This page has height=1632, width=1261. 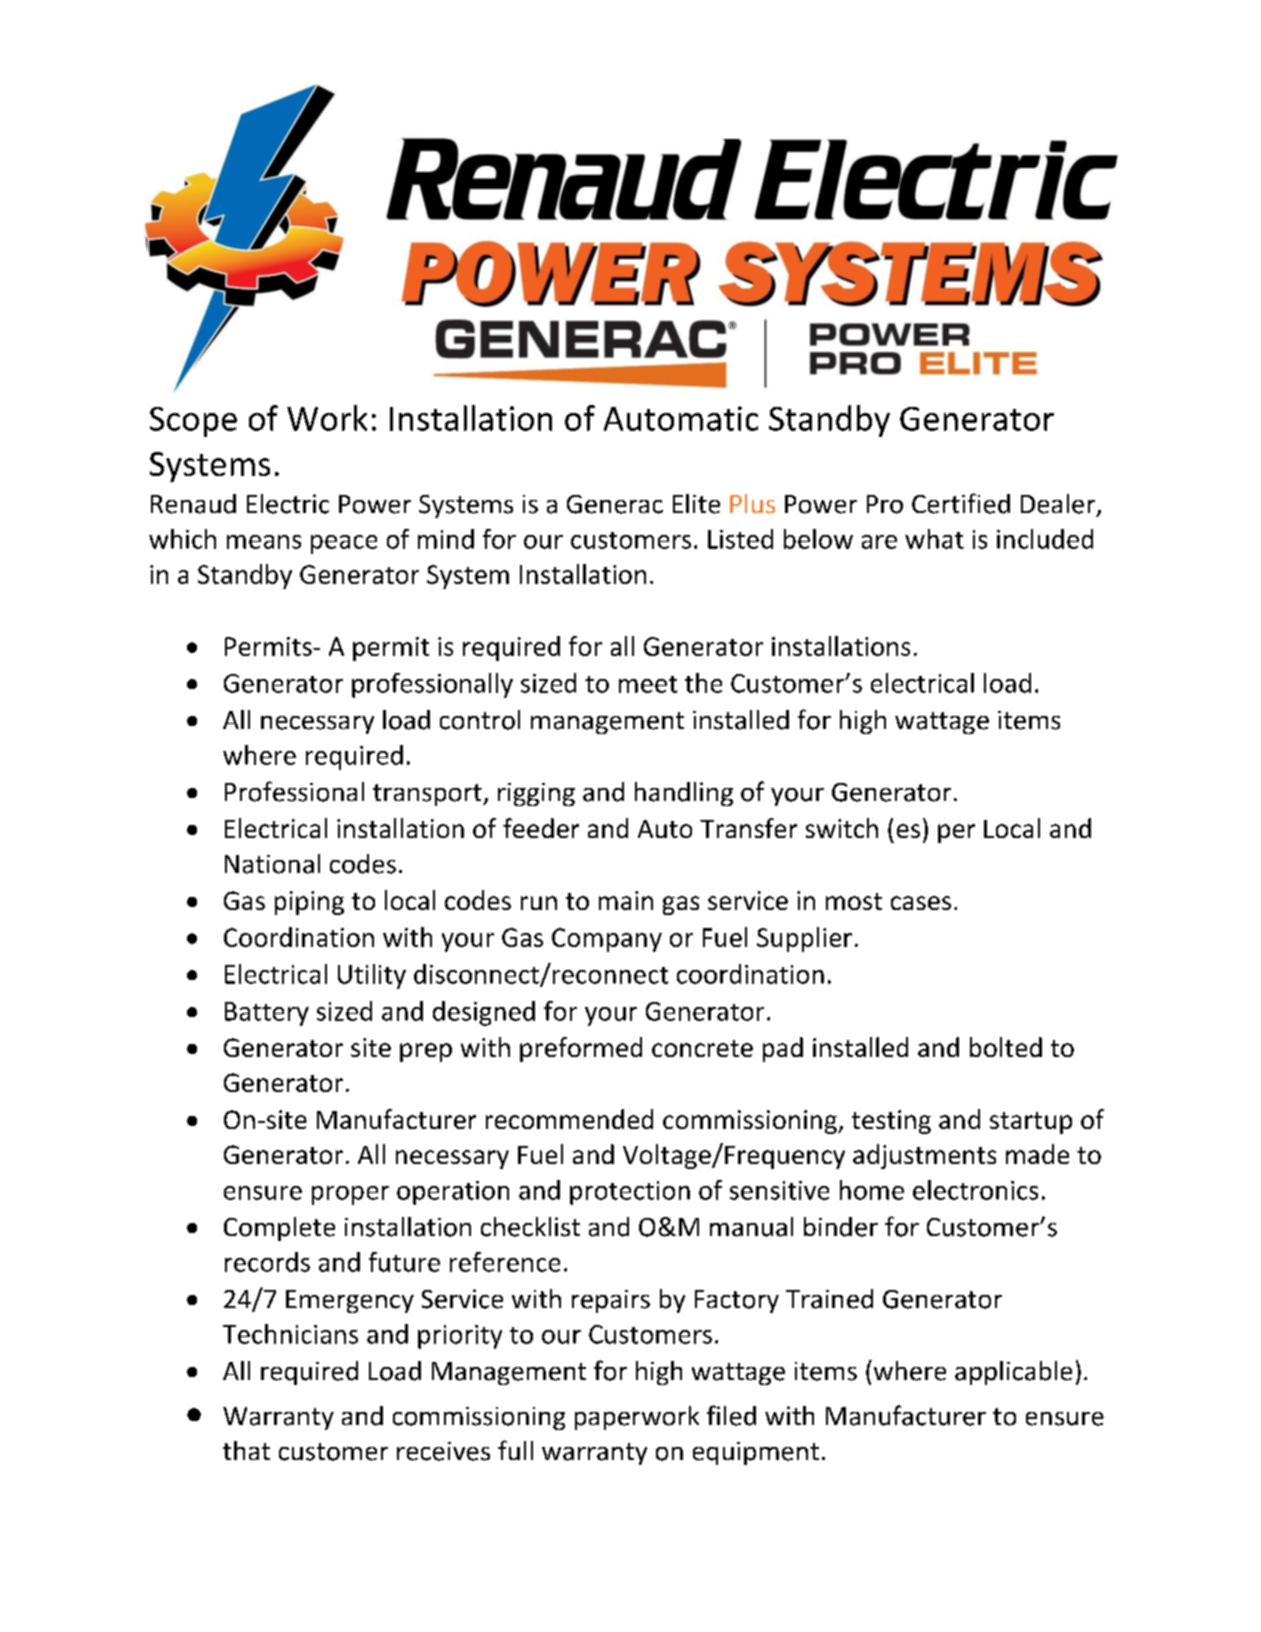 What do you see at coordinates (607, 940) in the page?
I see `Company` at bounding box center [607, 940].
